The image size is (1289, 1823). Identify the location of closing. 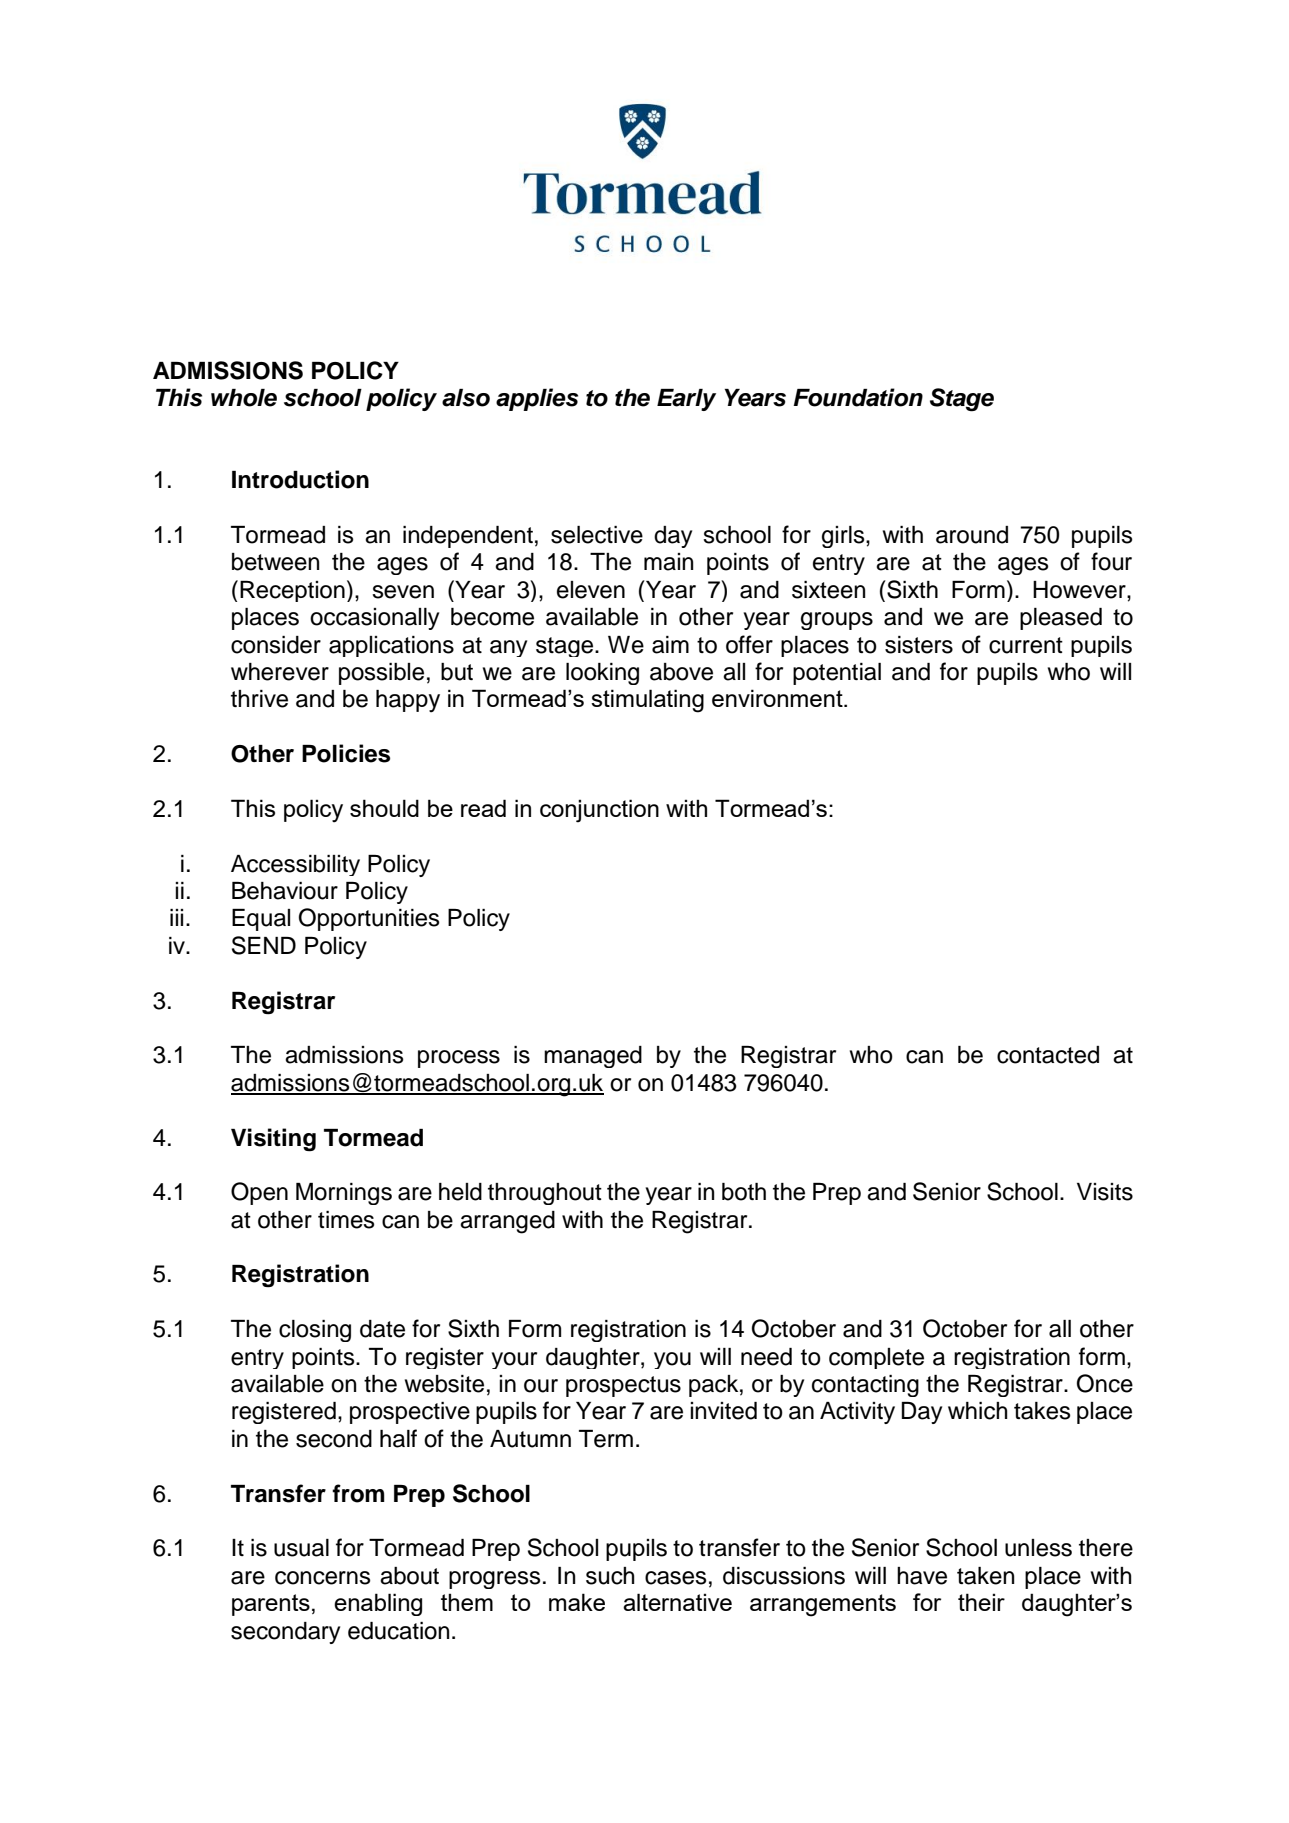
(315, 1331).
